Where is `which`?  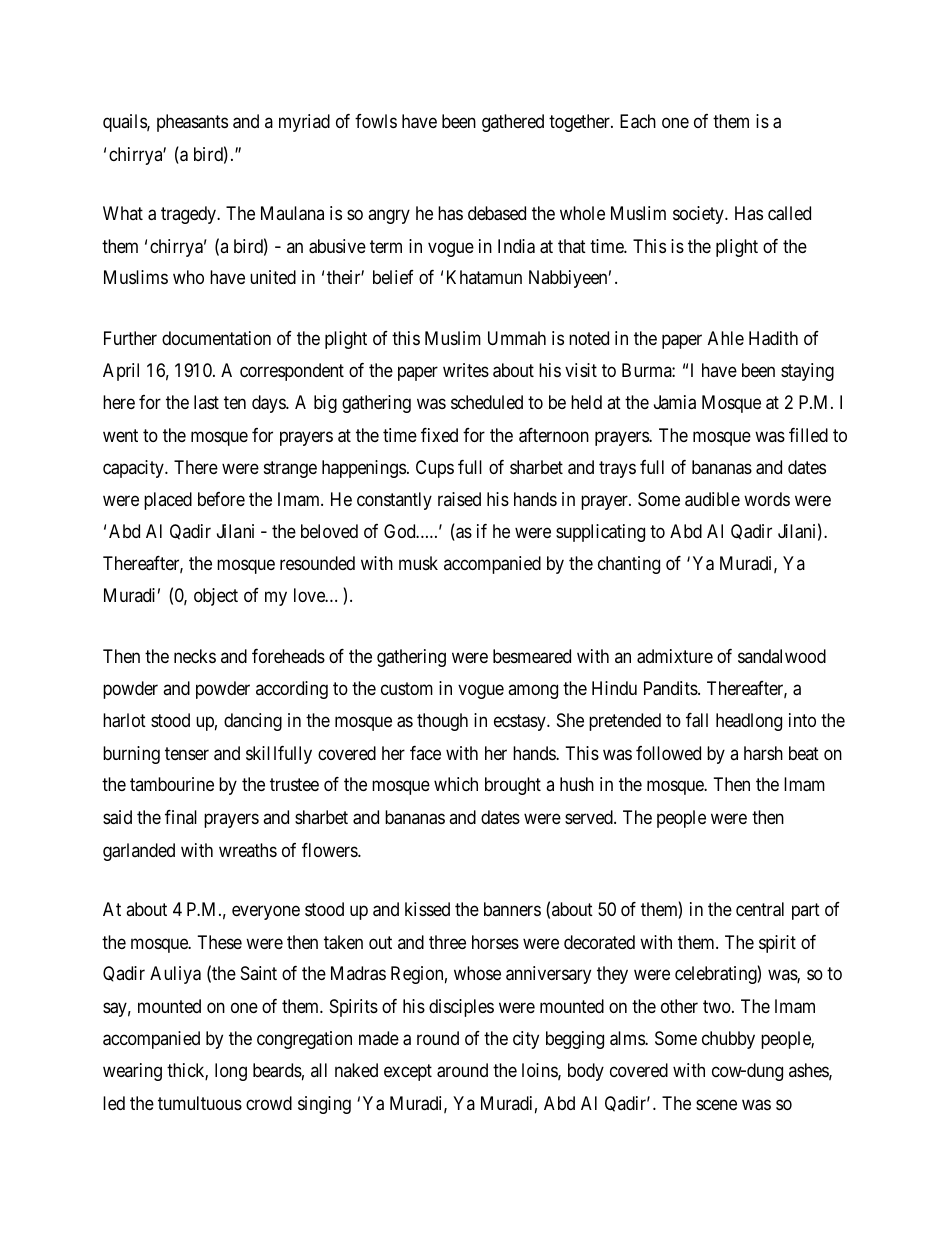
which is located at coordinates (456, 784).
